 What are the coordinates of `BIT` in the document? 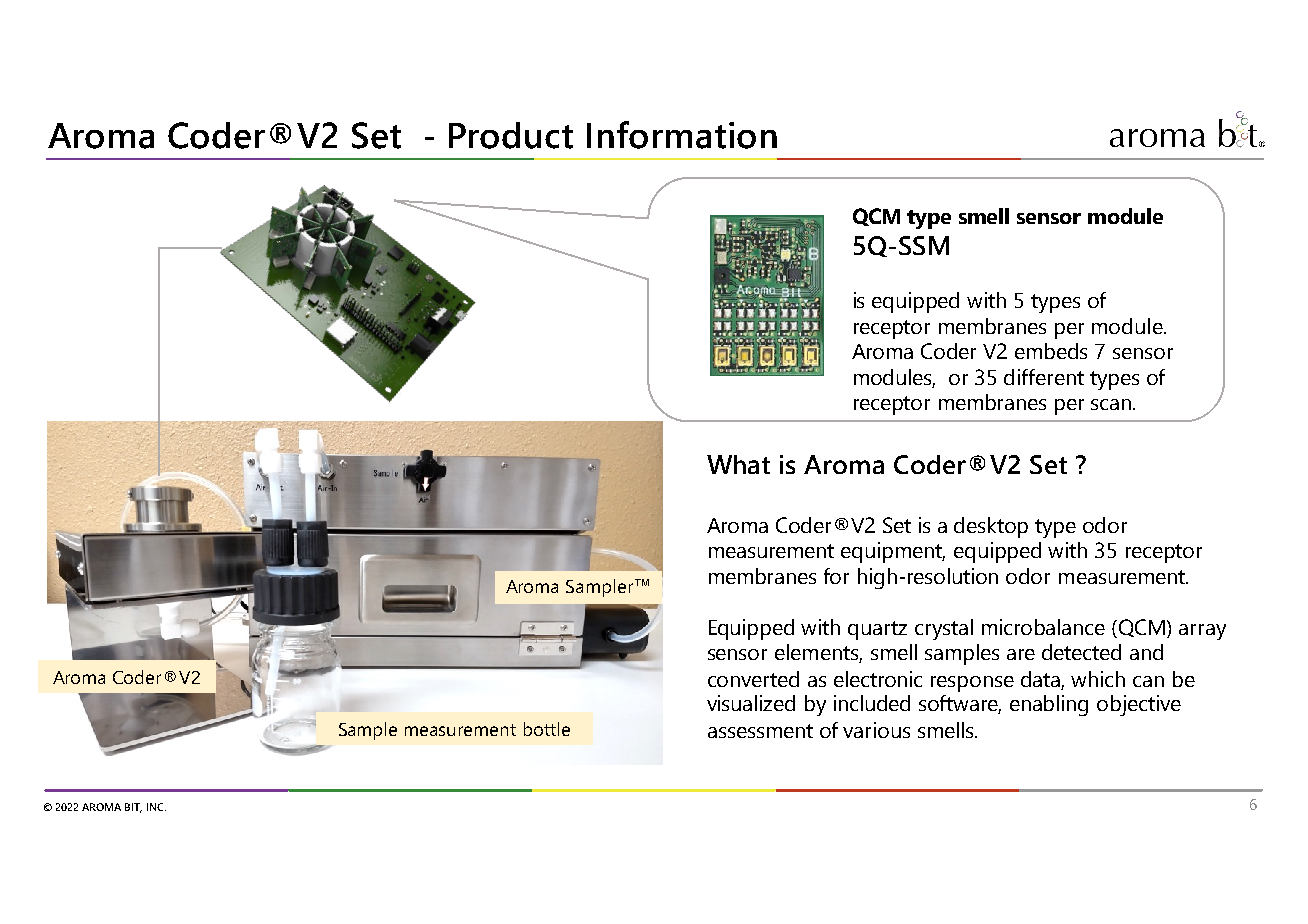 It's located at (133, 808).
